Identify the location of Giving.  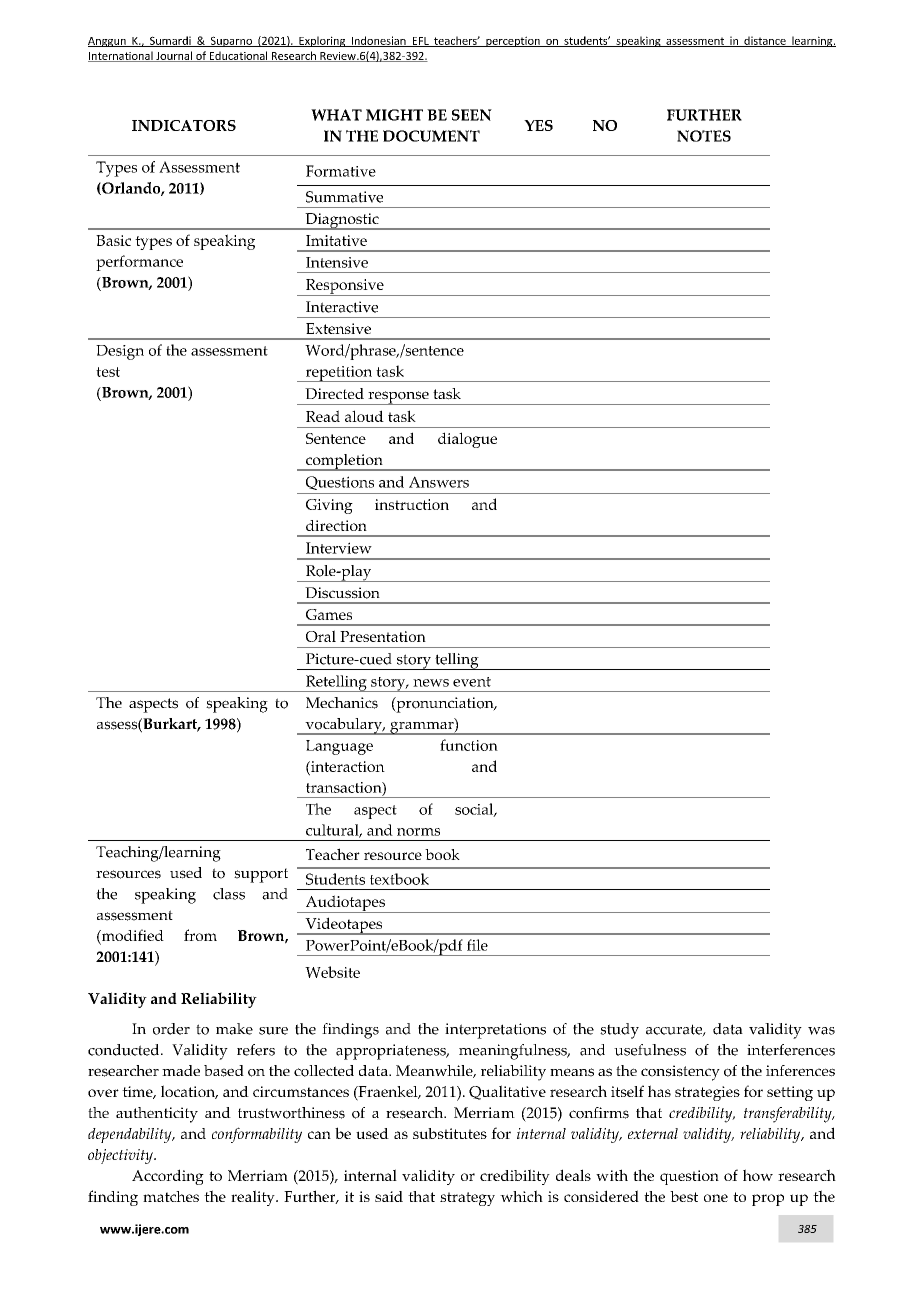
(329, 506).
